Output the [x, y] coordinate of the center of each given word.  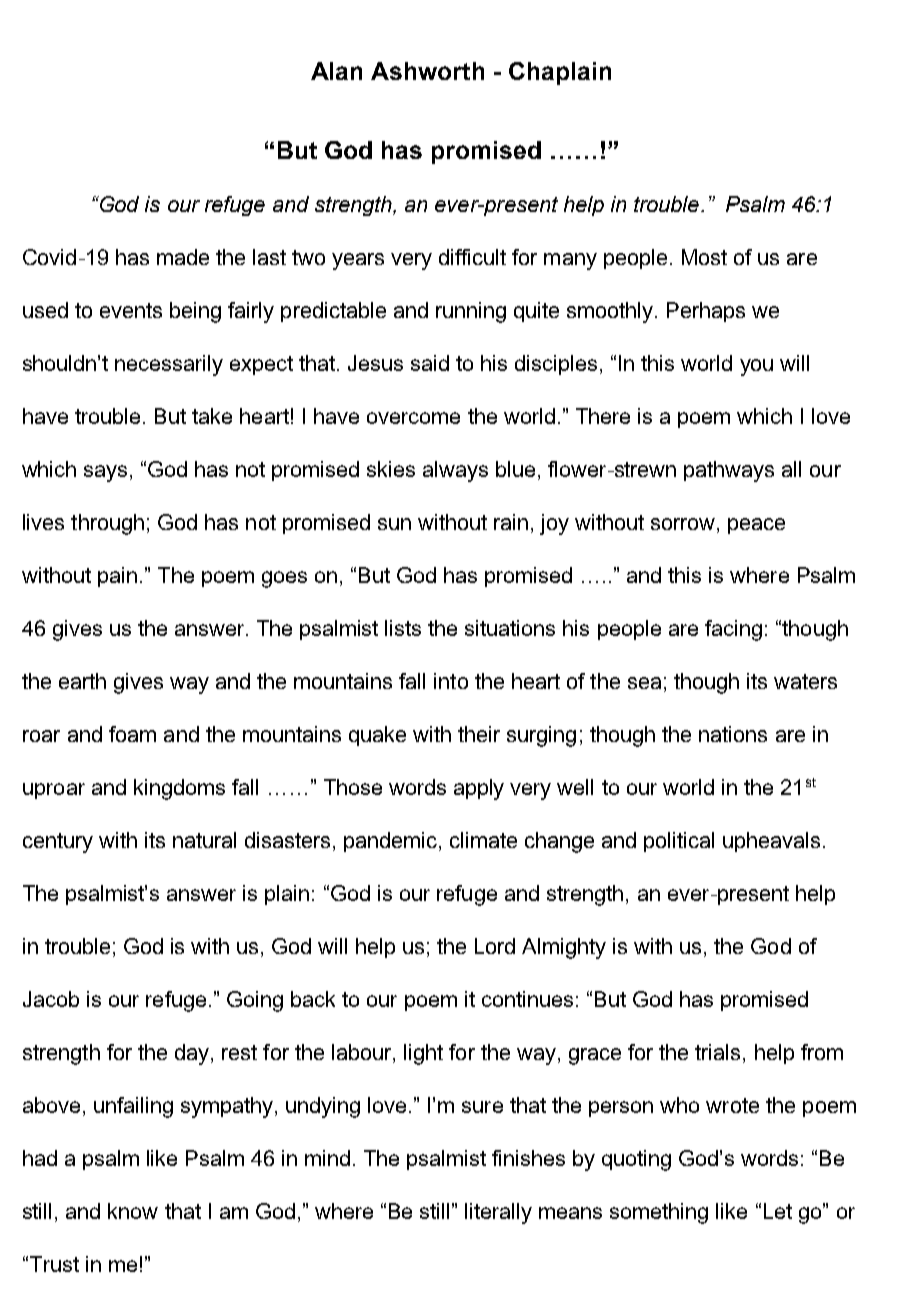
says [105, 473]
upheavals [771, 842]
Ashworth [427, 71]
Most [704, 257]
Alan [336, 71]
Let [778, 1211]
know [133, 1211]
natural [204, 840]
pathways [729, 471]
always [455, 471]
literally [498, 1213]
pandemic [390, 842]
